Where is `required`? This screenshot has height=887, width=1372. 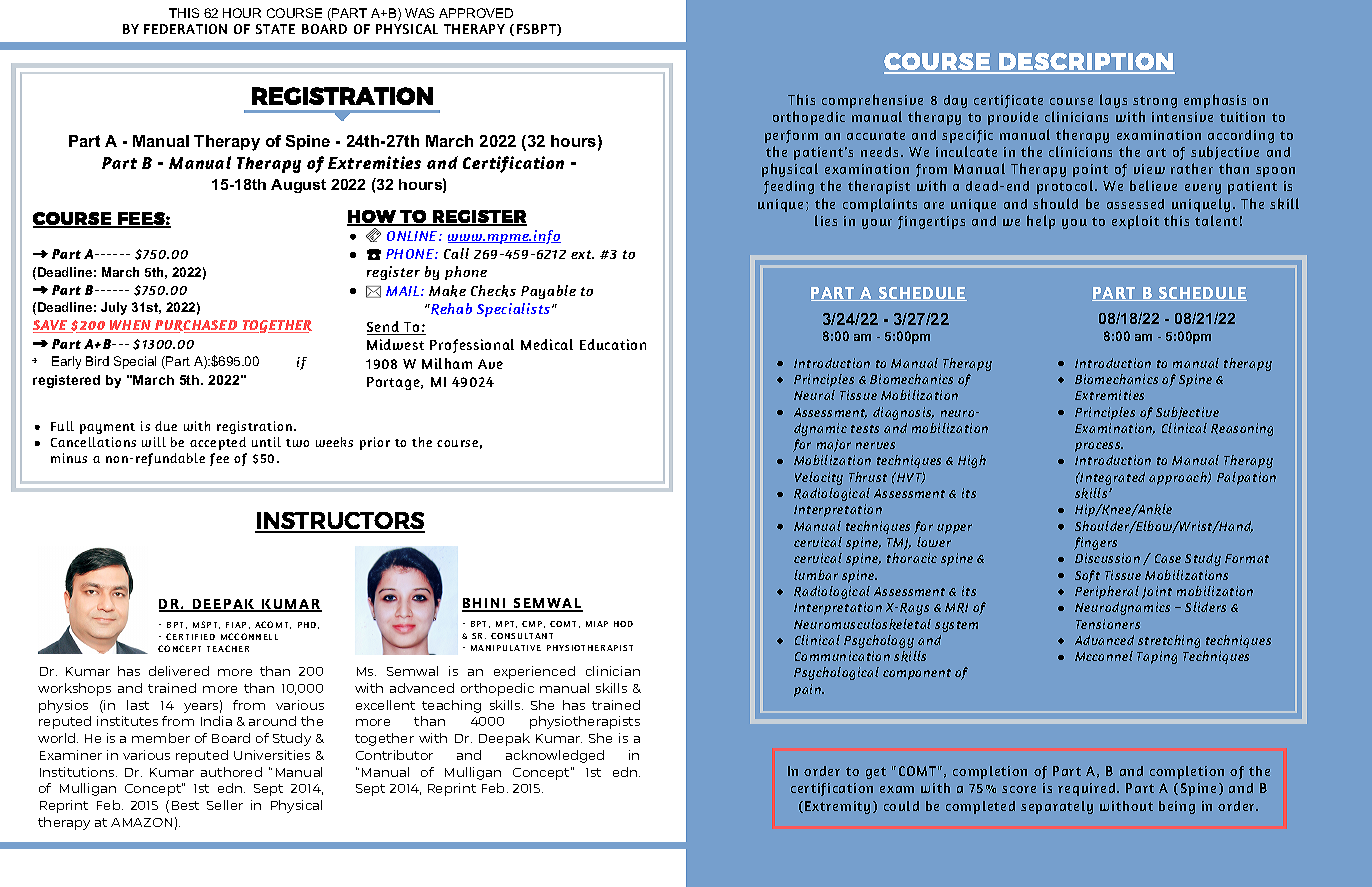 required is located at coordinates (1088, 789).
